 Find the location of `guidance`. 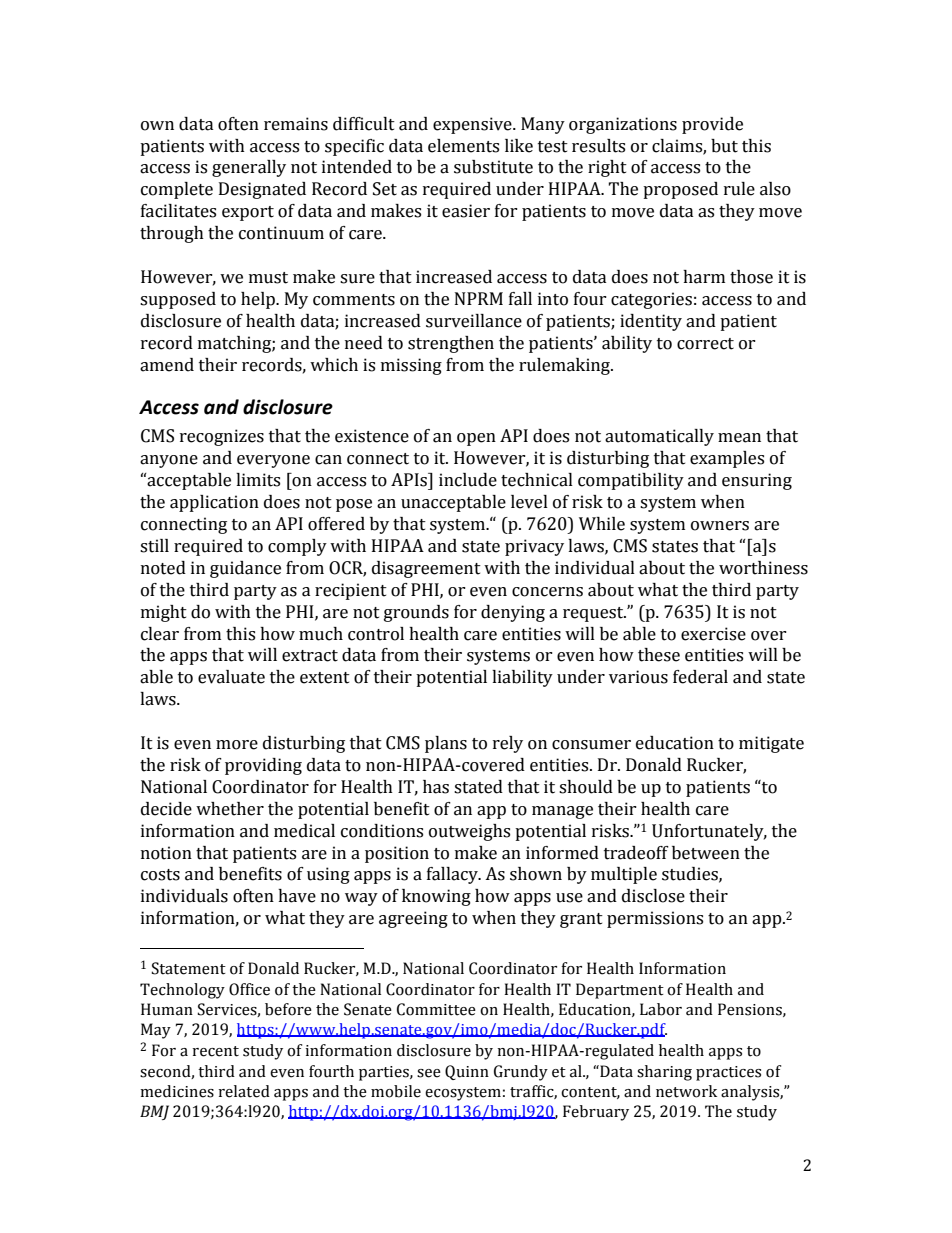

guidance is located at coordinates (245, 569).
